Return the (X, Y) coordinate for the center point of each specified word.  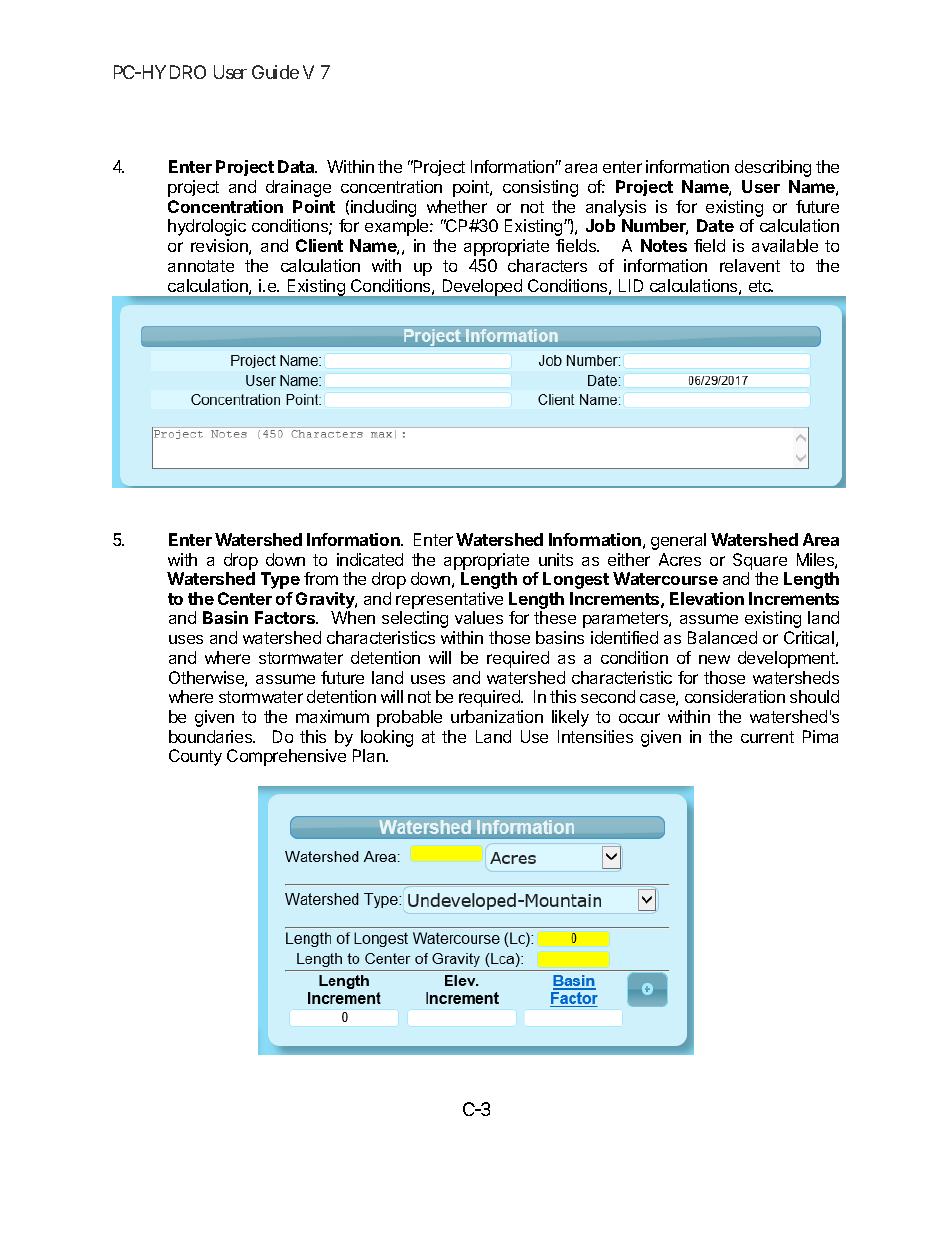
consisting (540, 188)
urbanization (497, 716)
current (767, 737)
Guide (275, 72)
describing (773, 168)
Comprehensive (286, 757)
